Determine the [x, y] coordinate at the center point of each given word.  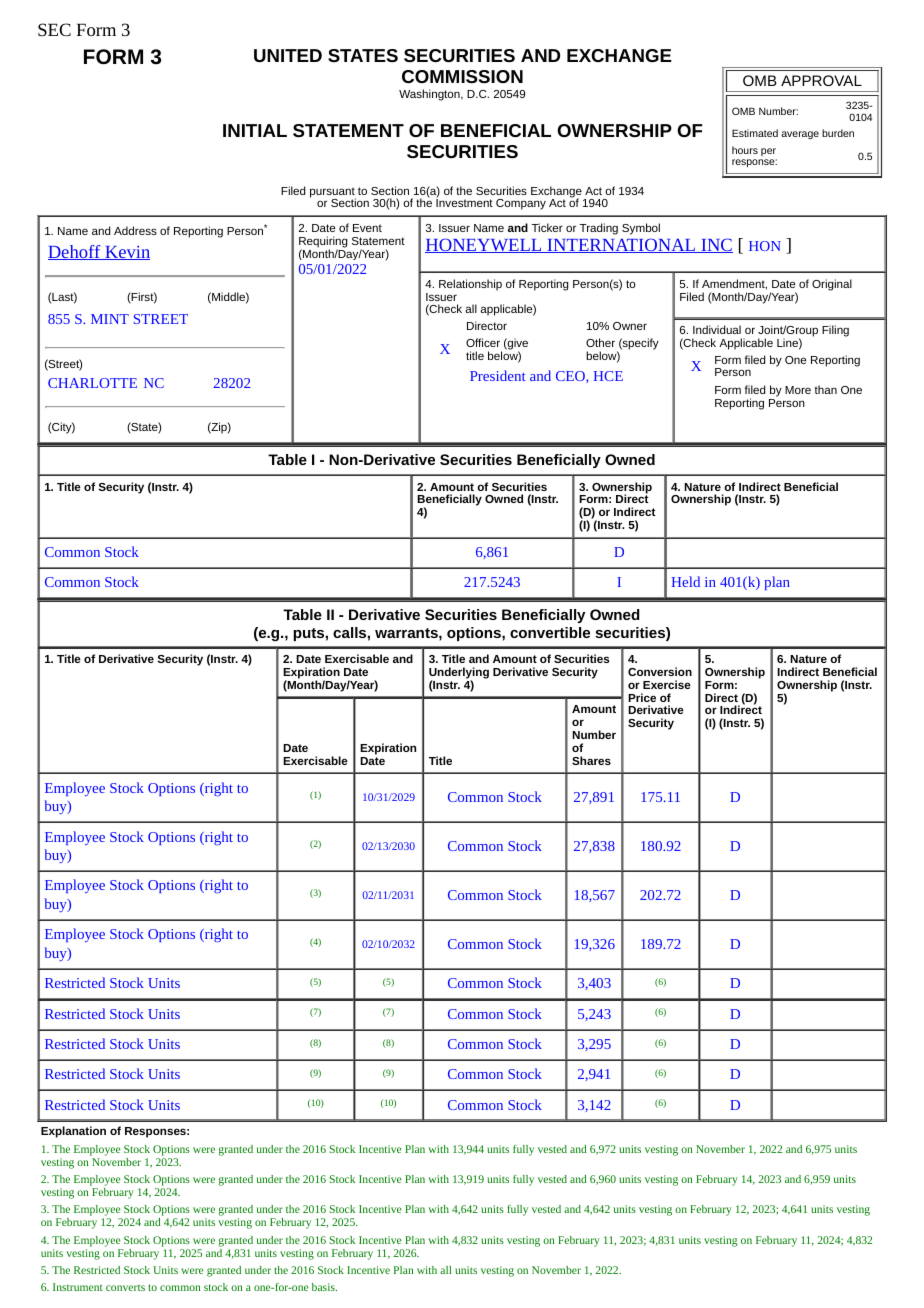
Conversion [660, 671]
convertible [550, 632]
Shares [591, 760]
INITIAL [255, 130]
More [798, 390]
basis [324, 1287]
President [498, 375]
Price [642, 697]
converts [125, 1288]
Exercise [667, 684]
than [826, 389]
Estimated [755, 133]
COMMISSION [462, 76]
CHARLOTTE [92, 383]
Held [686, 581]
